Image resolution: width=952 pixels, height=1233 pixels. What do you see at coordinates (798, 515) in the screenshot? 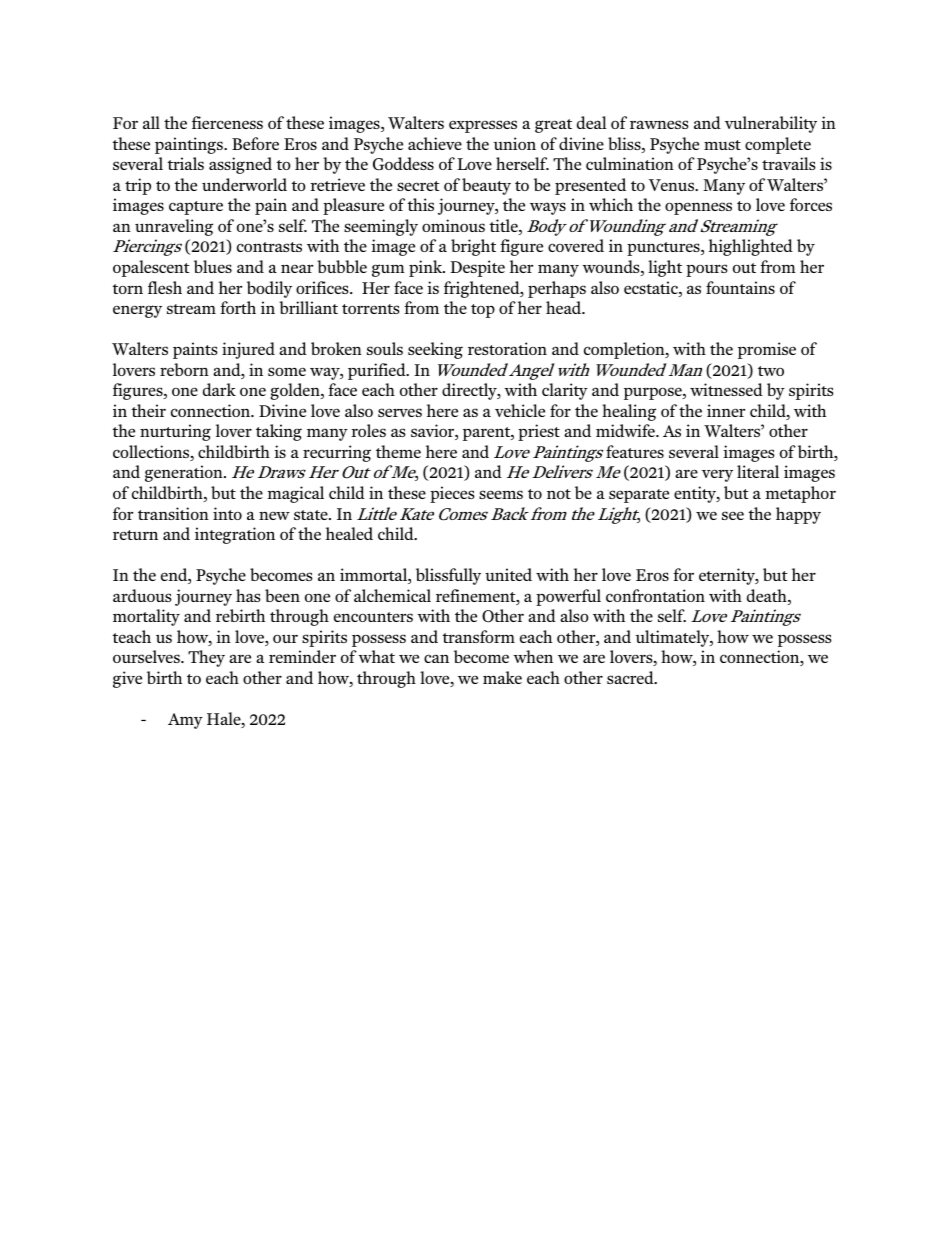
I see `happy` at bounding box center [798, 515].
